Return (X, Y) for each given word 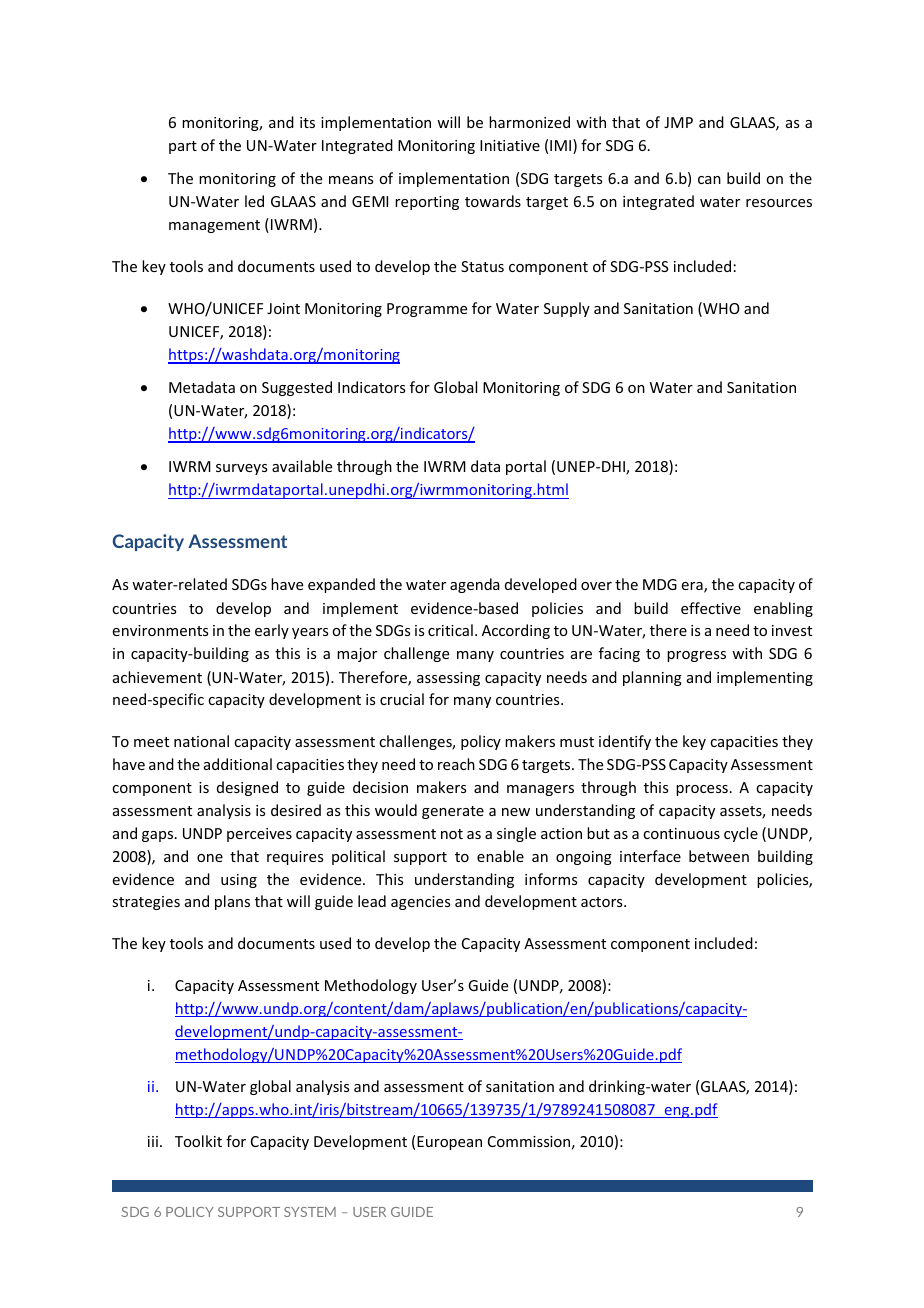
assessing (448, 679)
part (183, 147)
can (709, 180)
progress (696, 656)
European (449, 1143)
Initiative (510, 145)
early (272, 631)
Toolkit (198, 1141)
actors (603, 902)
